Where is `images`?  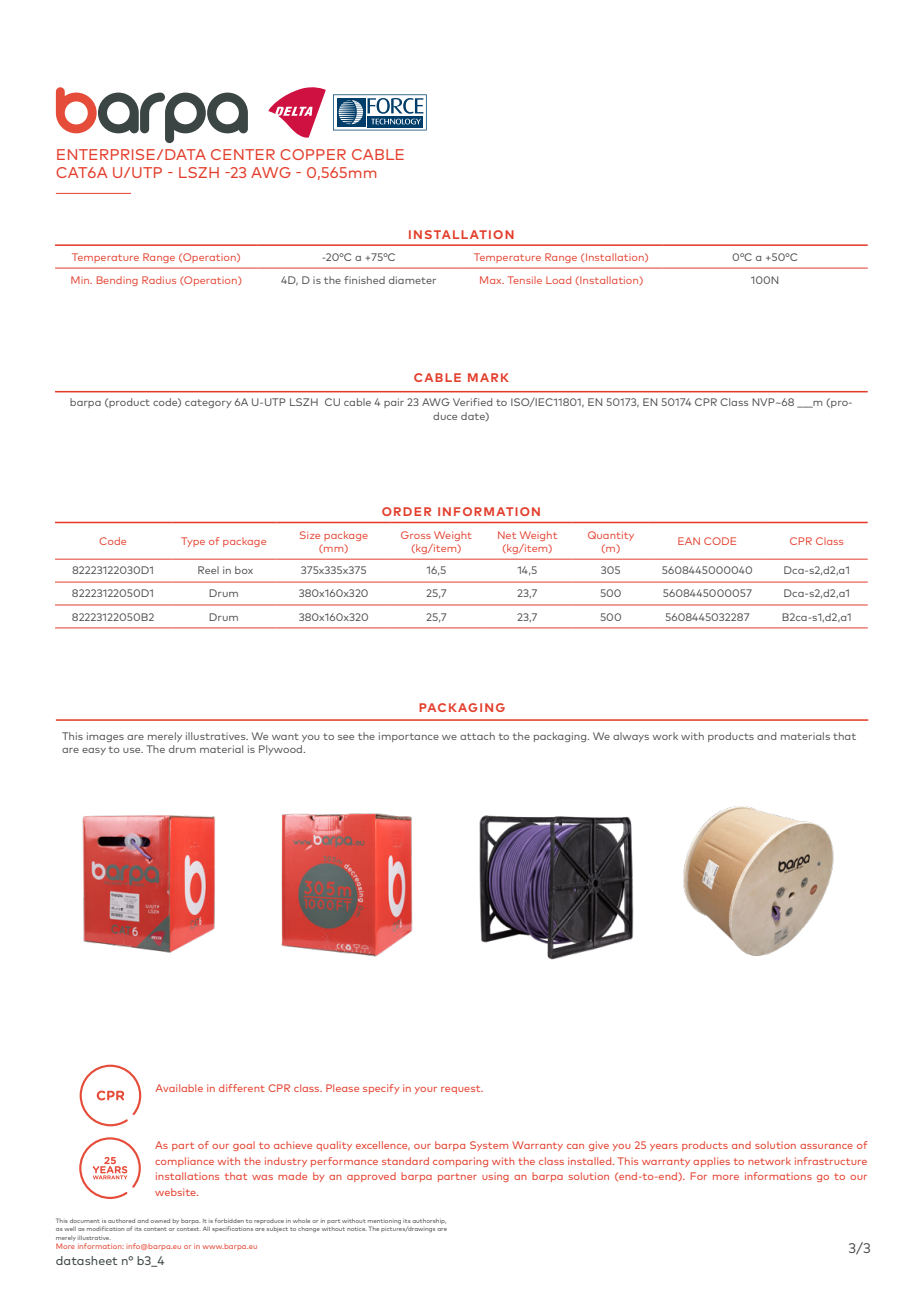
images is located at coordinates (105, 737).
